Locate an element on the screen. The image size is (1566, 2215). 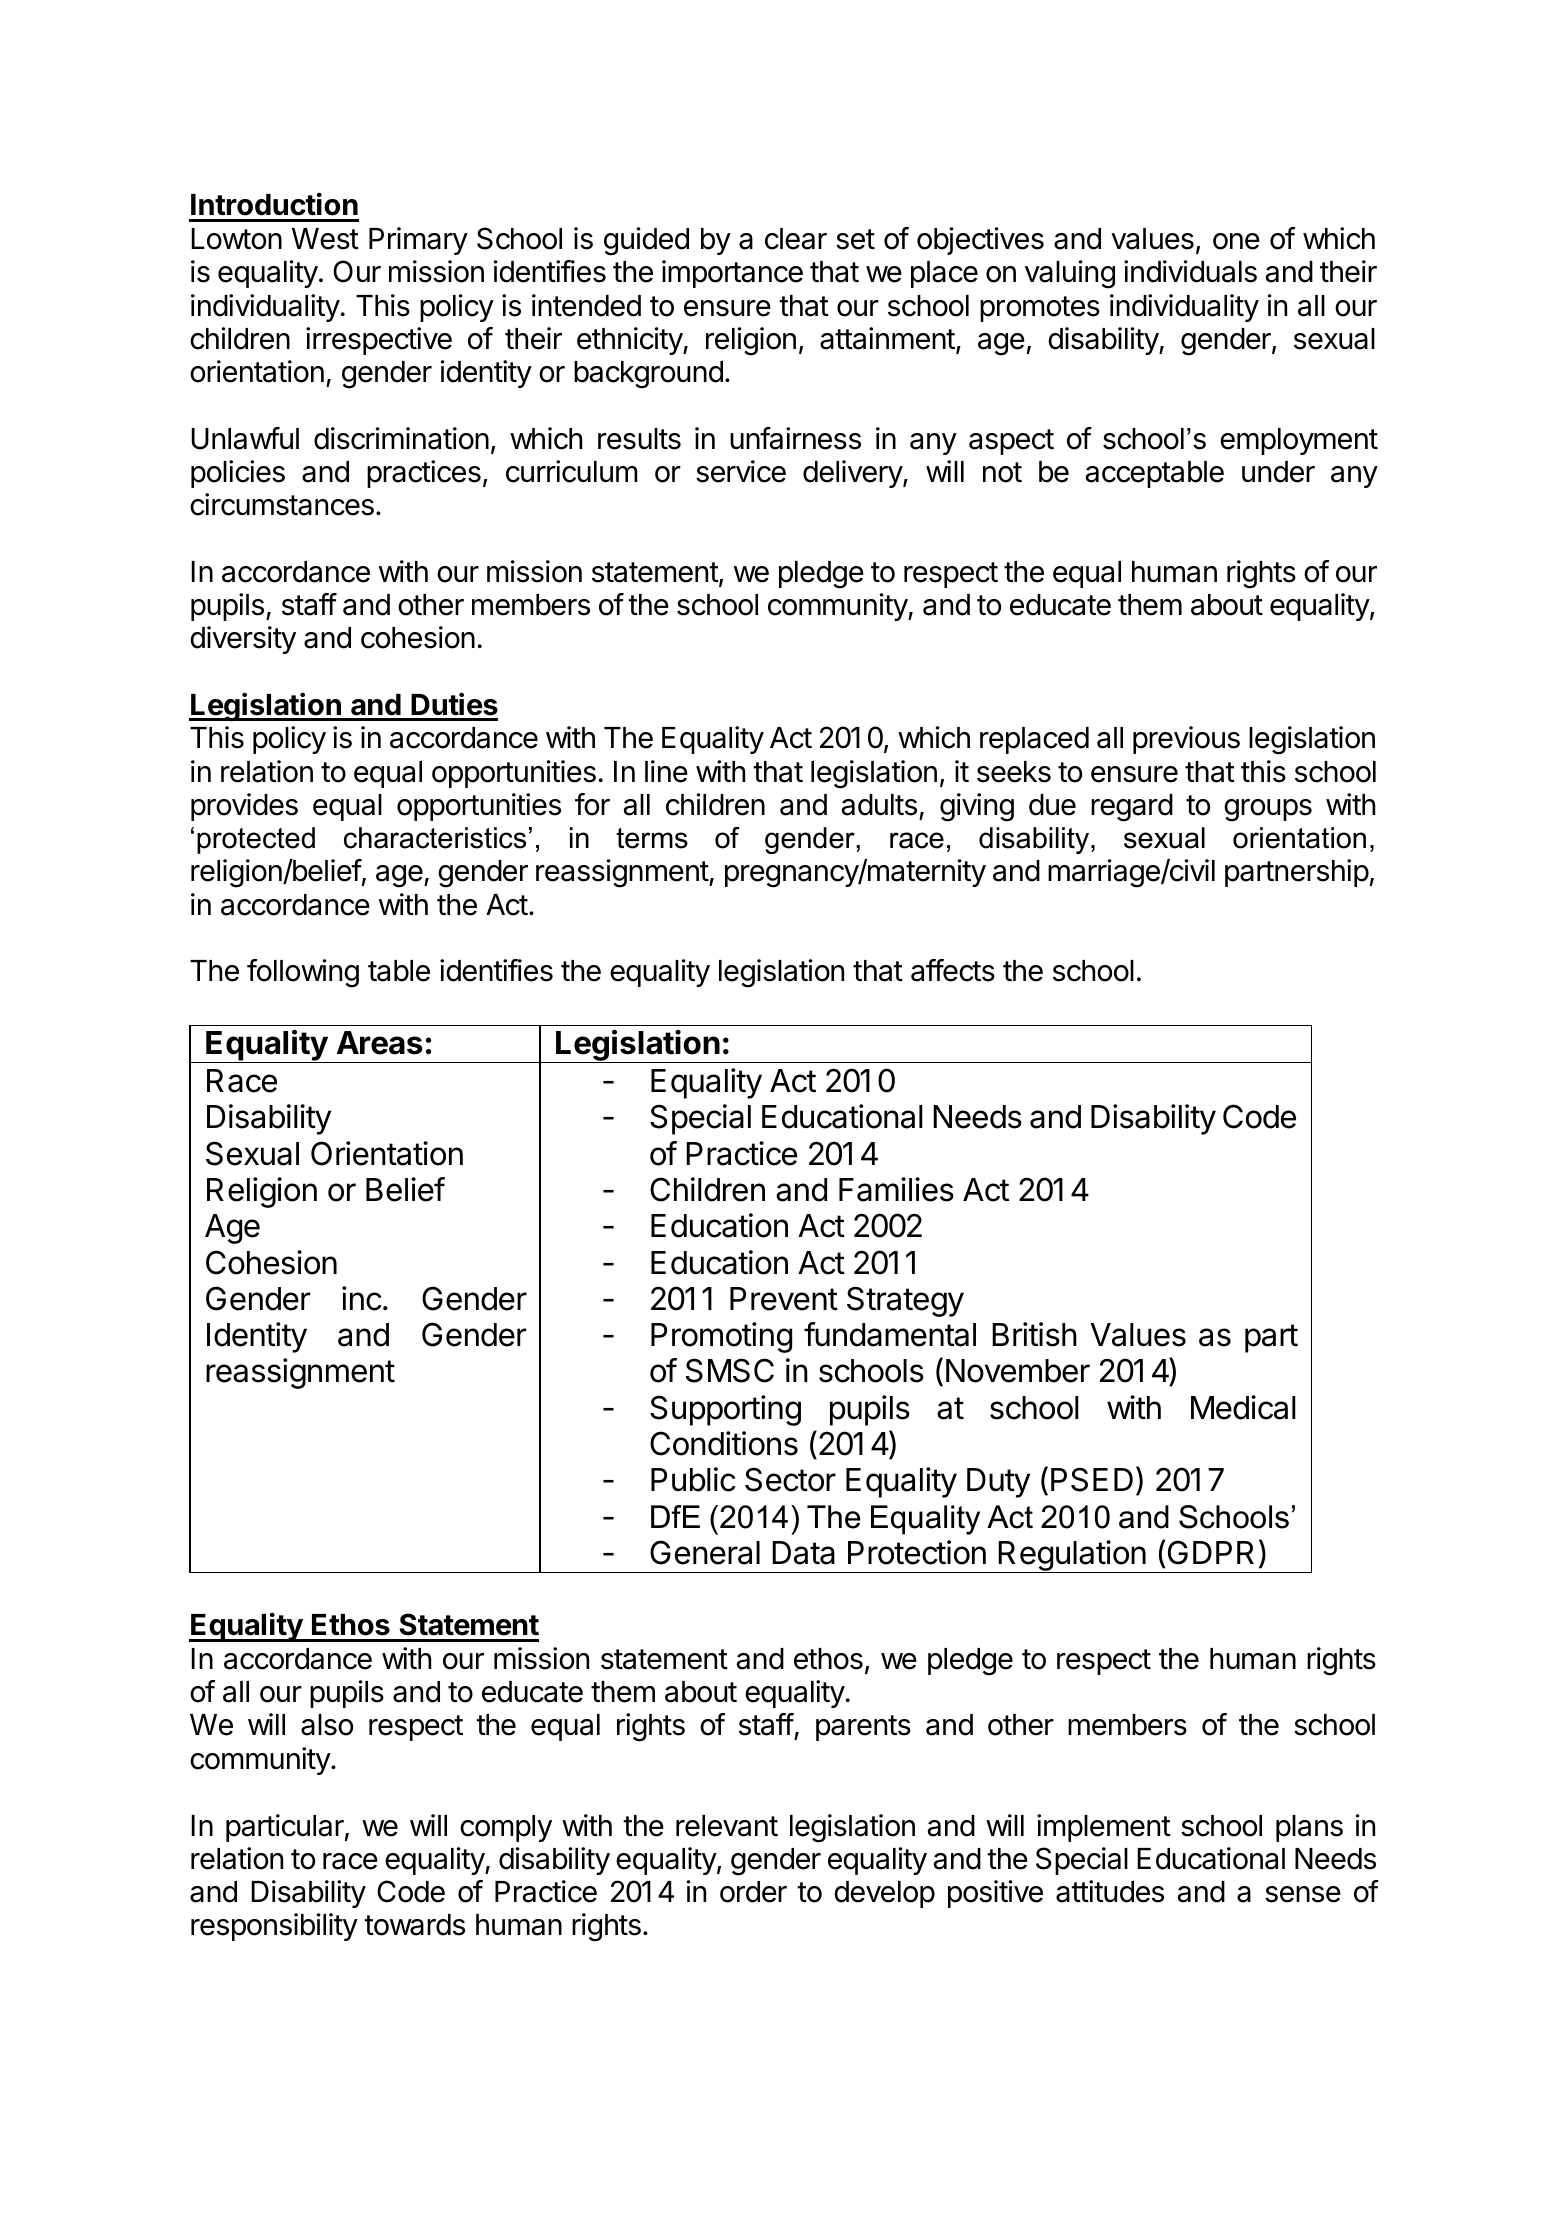
individuals is located at coordinates (1190, 271).
